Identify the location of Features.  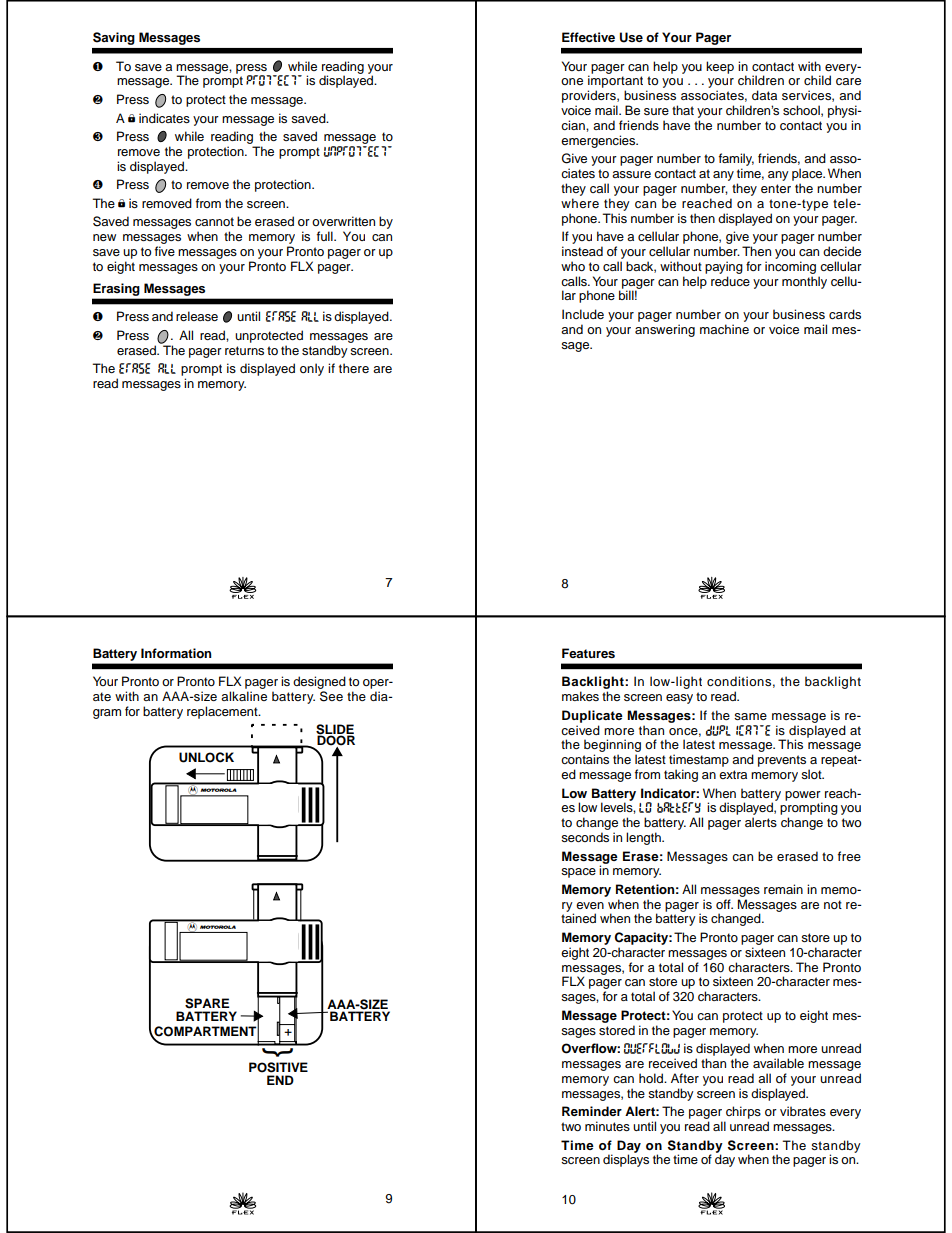
(588, 653).
